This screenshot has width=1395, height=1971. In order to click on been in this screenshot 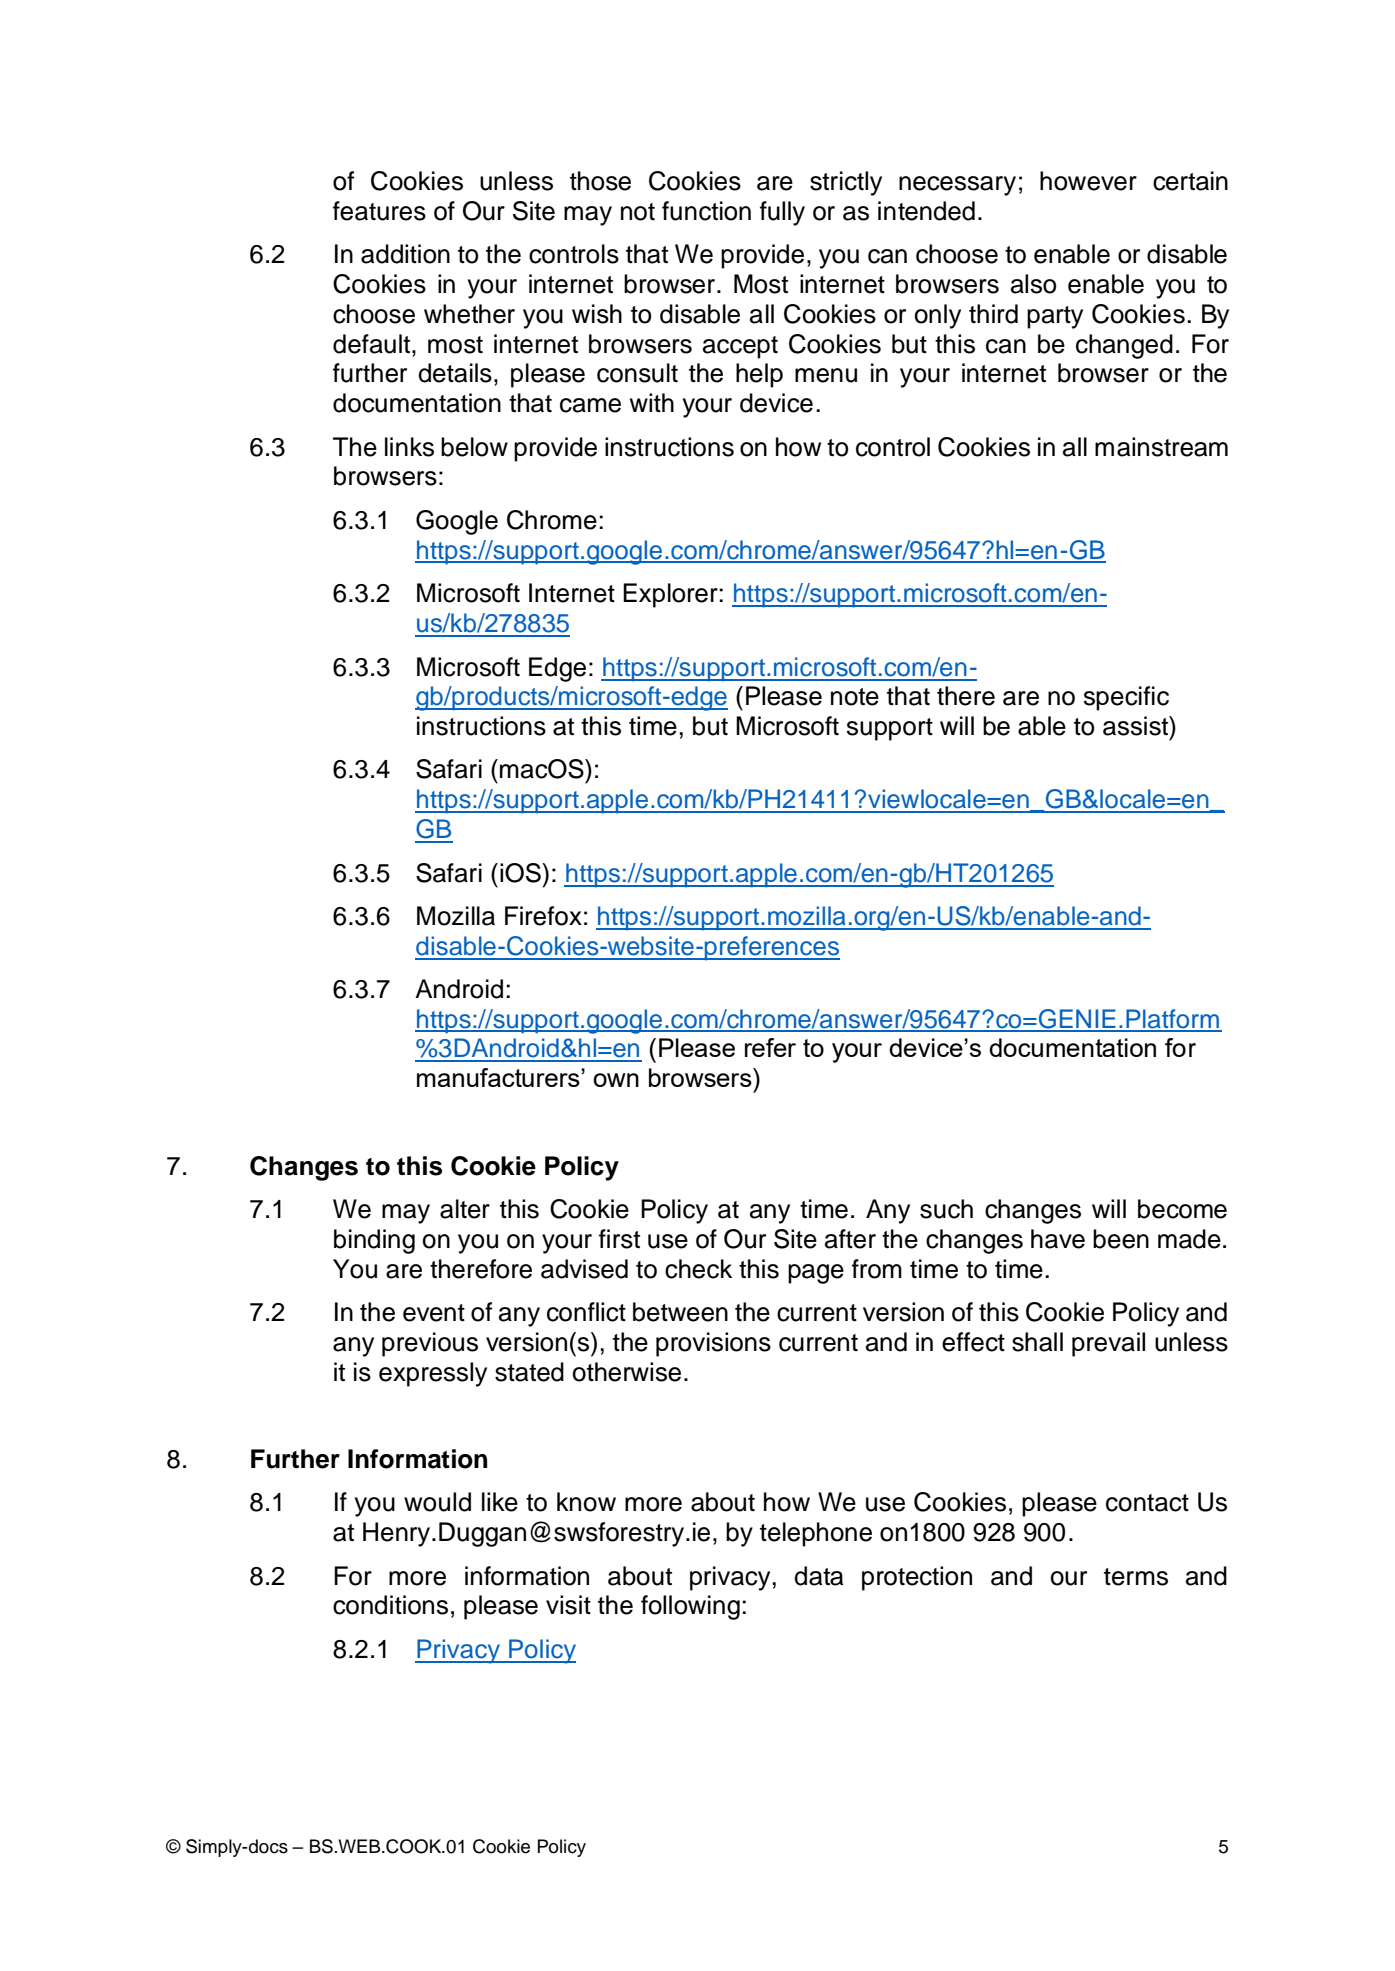, I will do `click(1121, 1239)`.
